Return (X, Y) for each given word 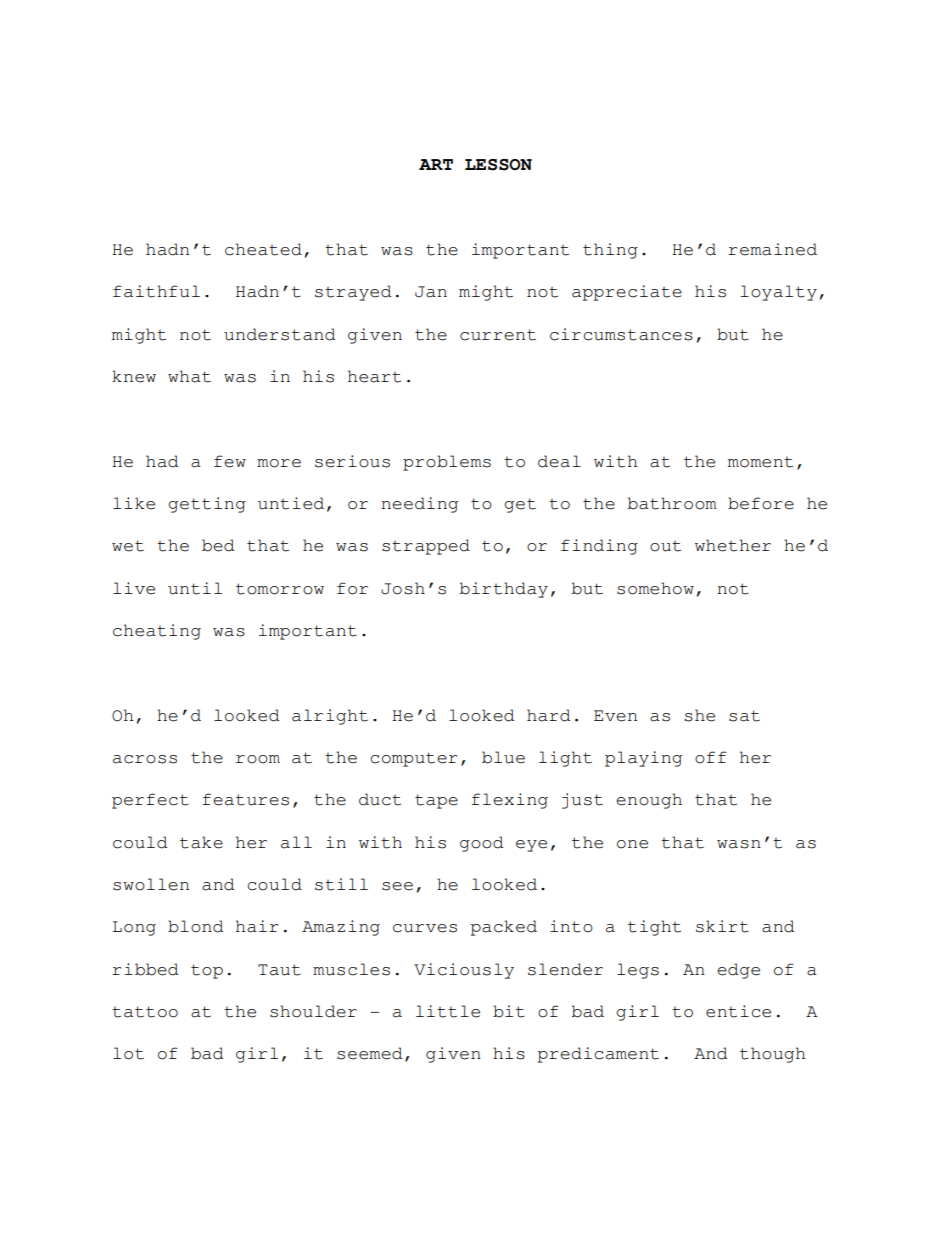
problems (447, 463)
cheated (263, 249)
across (145, 759)
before (761, 503)
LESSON (498, 165)
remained (772, 249)
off (711, 757)
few (230, 461)
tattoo (145, 1012)
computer (414, 759)
